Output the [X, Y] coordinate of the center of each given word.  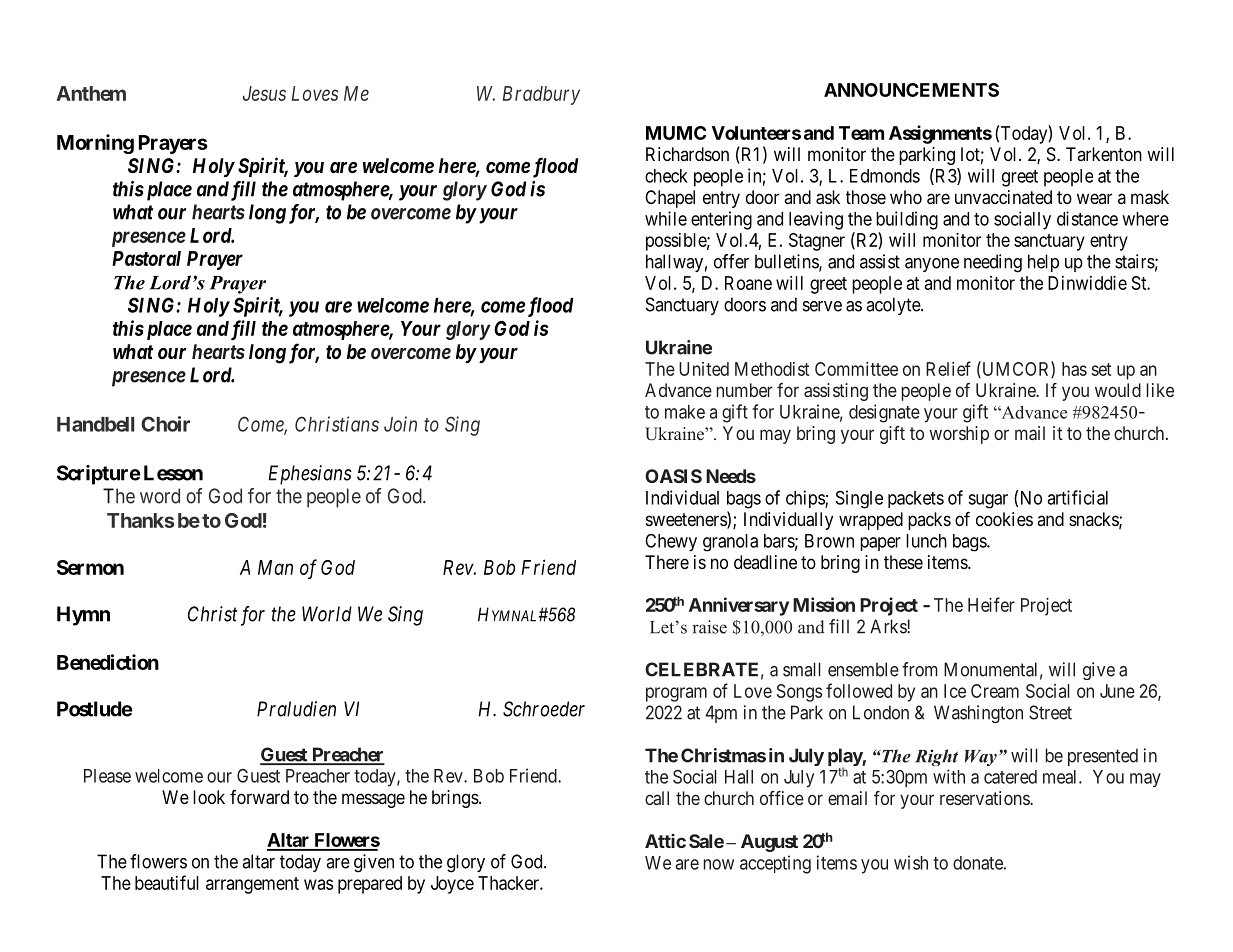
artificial [1077, 497]
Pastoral [146, 258]
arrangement [252, 885]
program [676, 694]
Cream [995, 691]
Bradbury [541, 95]
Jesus [264, 93]
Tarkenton [1104, 154]
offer [731, 261]
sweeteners [687, 521]
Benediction [108, 662]
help [1043, 263]
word [160, 496]
